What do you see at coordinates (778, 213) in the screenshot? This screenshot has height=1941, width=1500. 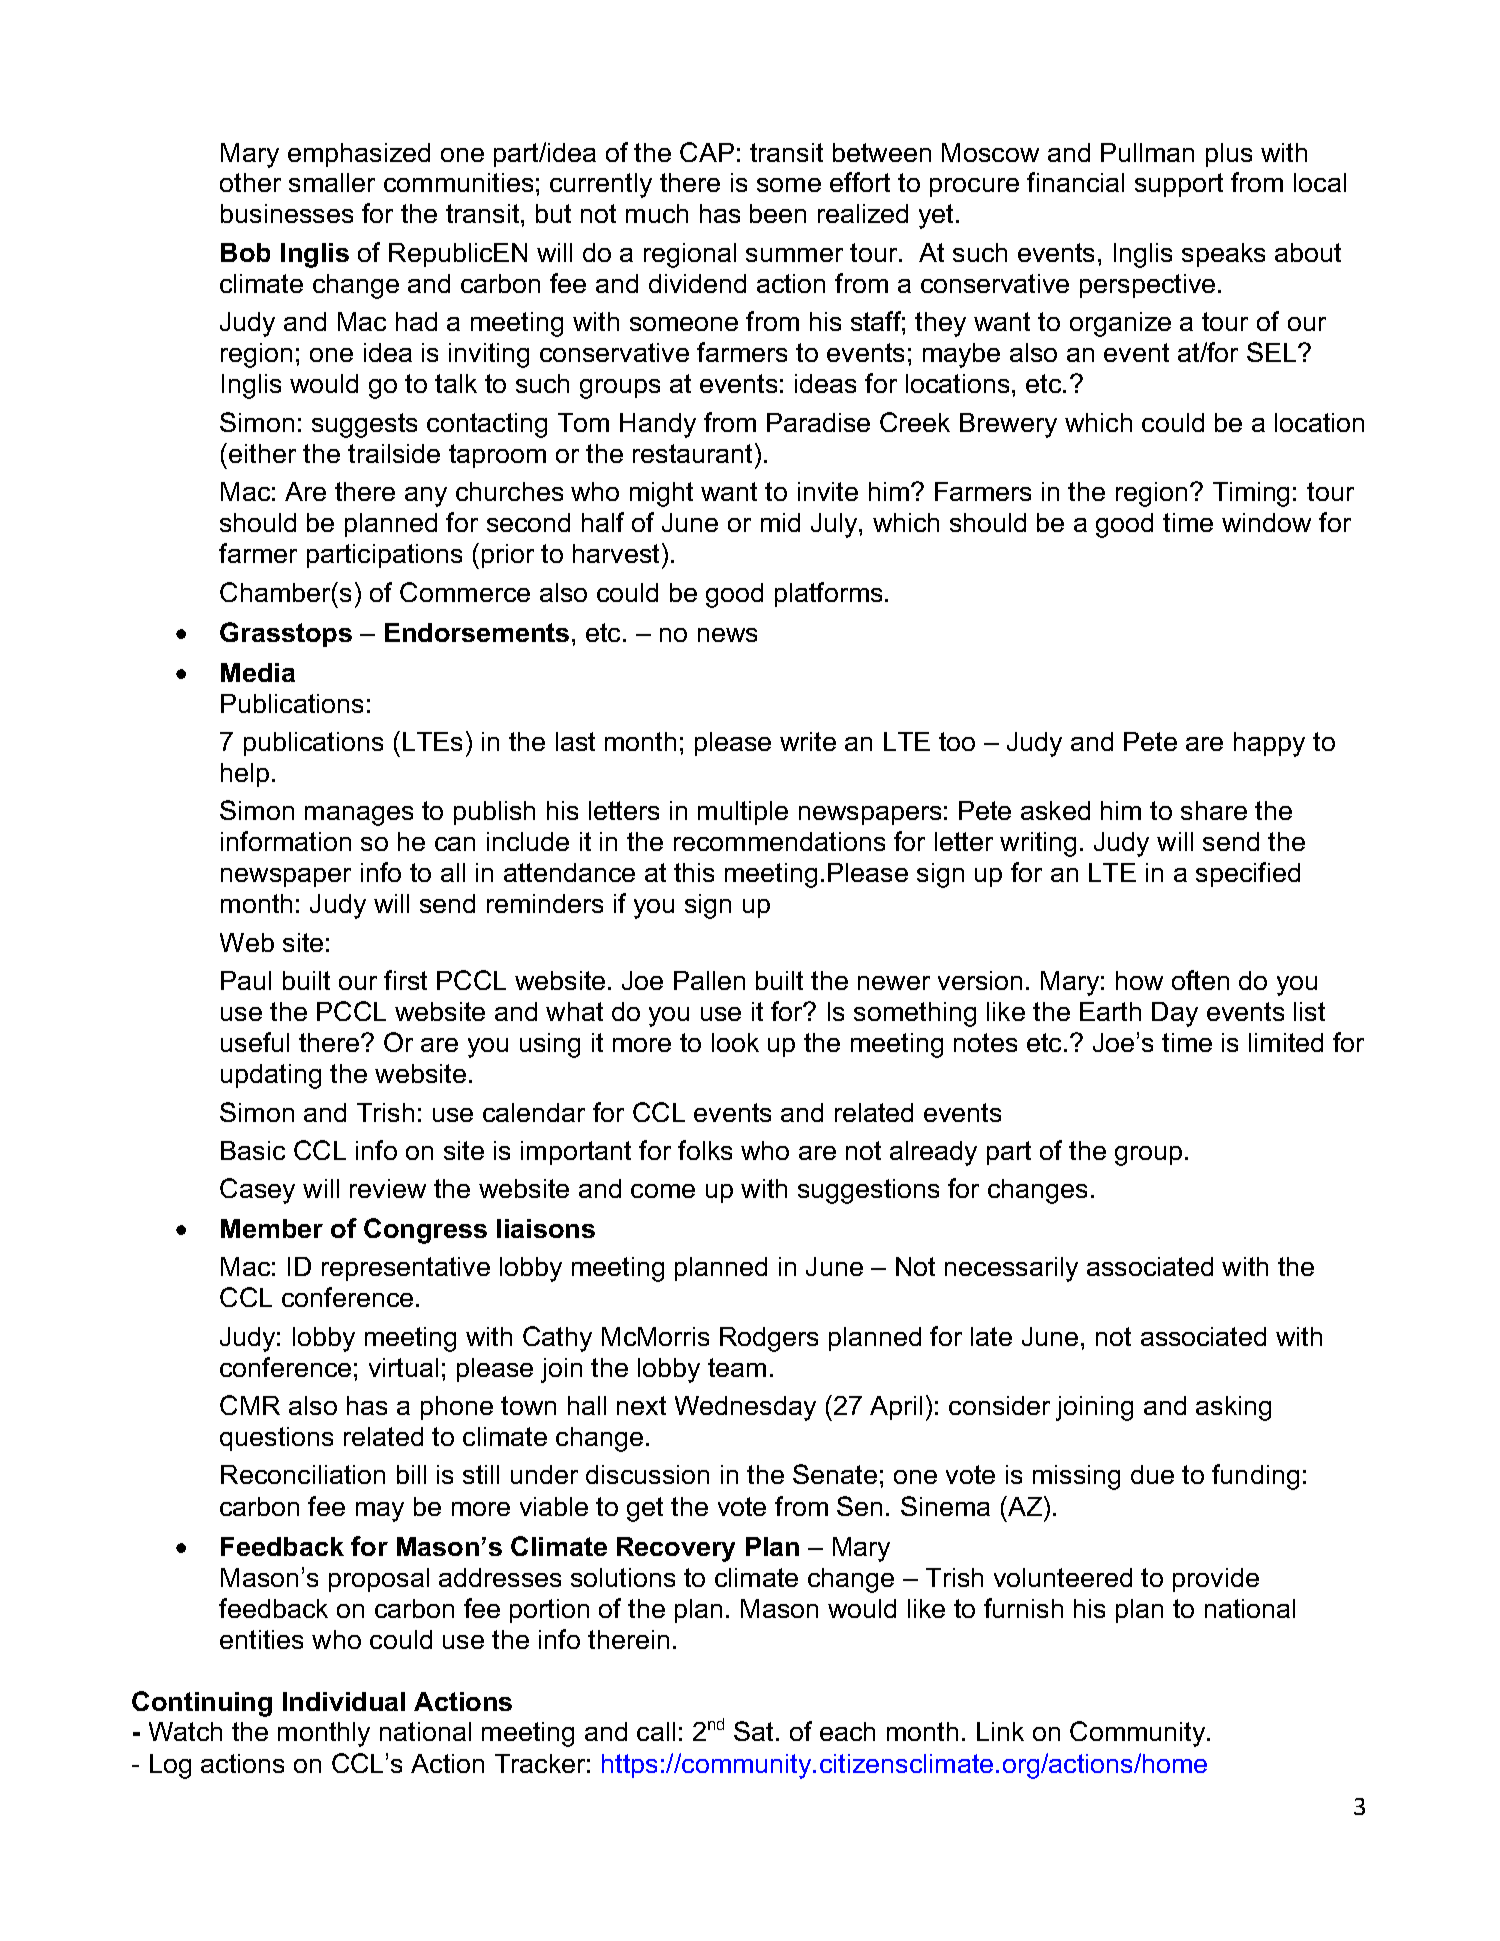 I see `been` at bounding box center [778, 213].
